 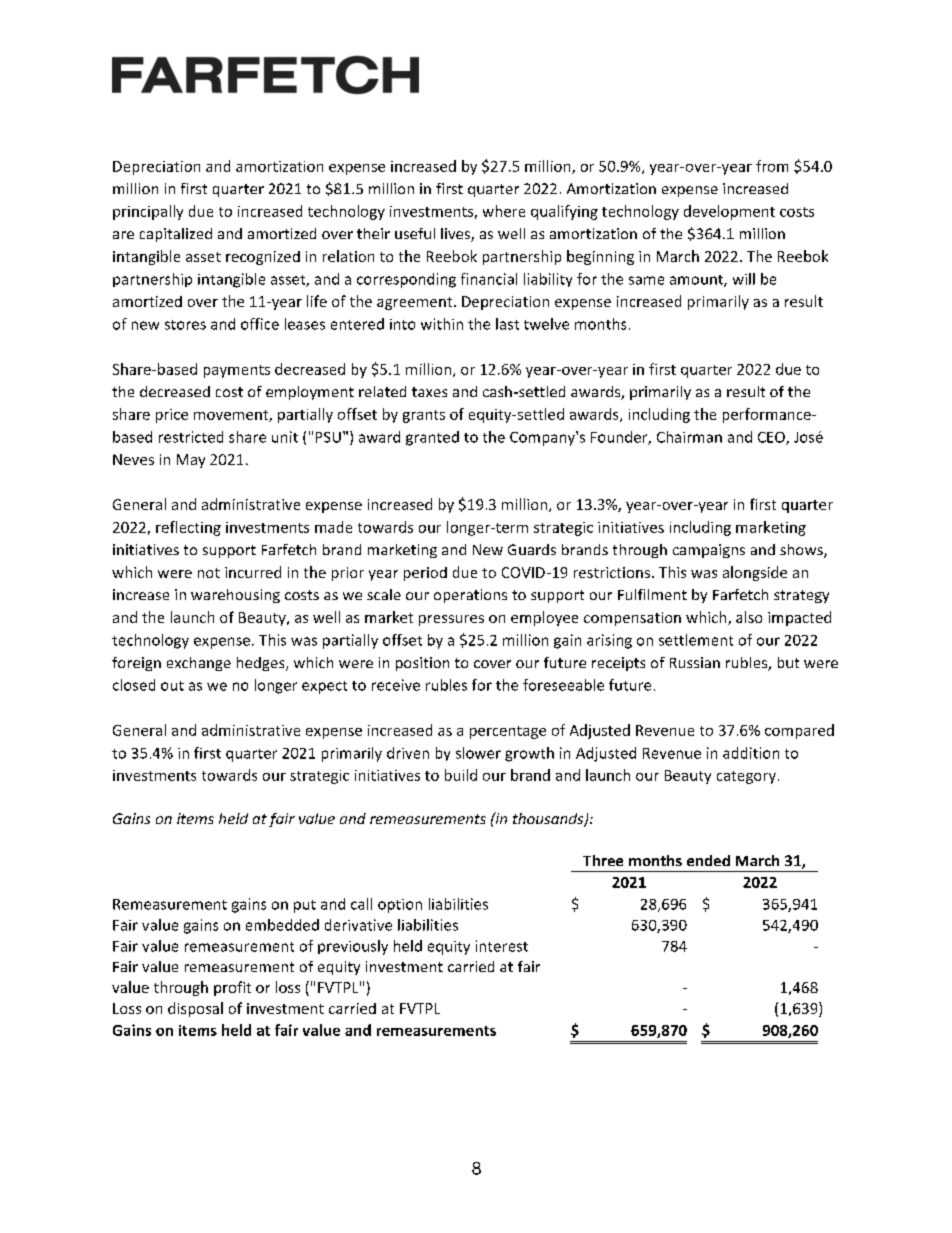 I want to click on profit, so click(x=232, y=988).
